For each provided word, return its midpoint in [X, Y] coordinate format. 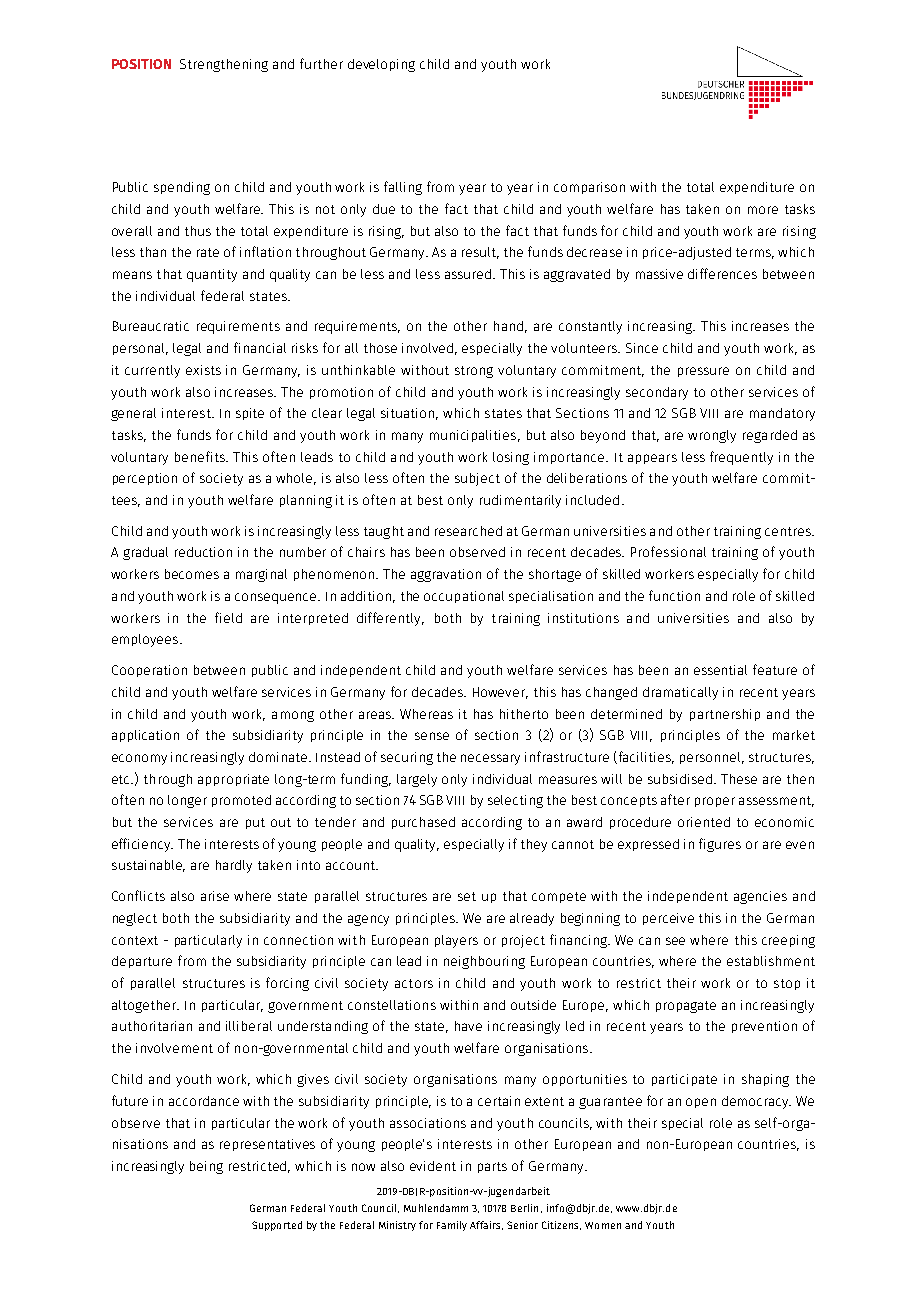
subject [477, 479]
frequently [741, 458]
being [206, 1167]
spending [182, 188]
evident [433, 1166]
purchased [423, 823]
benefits [201, 456]
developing [381, 65]
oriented [704, 822]
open [701, 1103]
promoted [241, 801]
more [763, 210]
